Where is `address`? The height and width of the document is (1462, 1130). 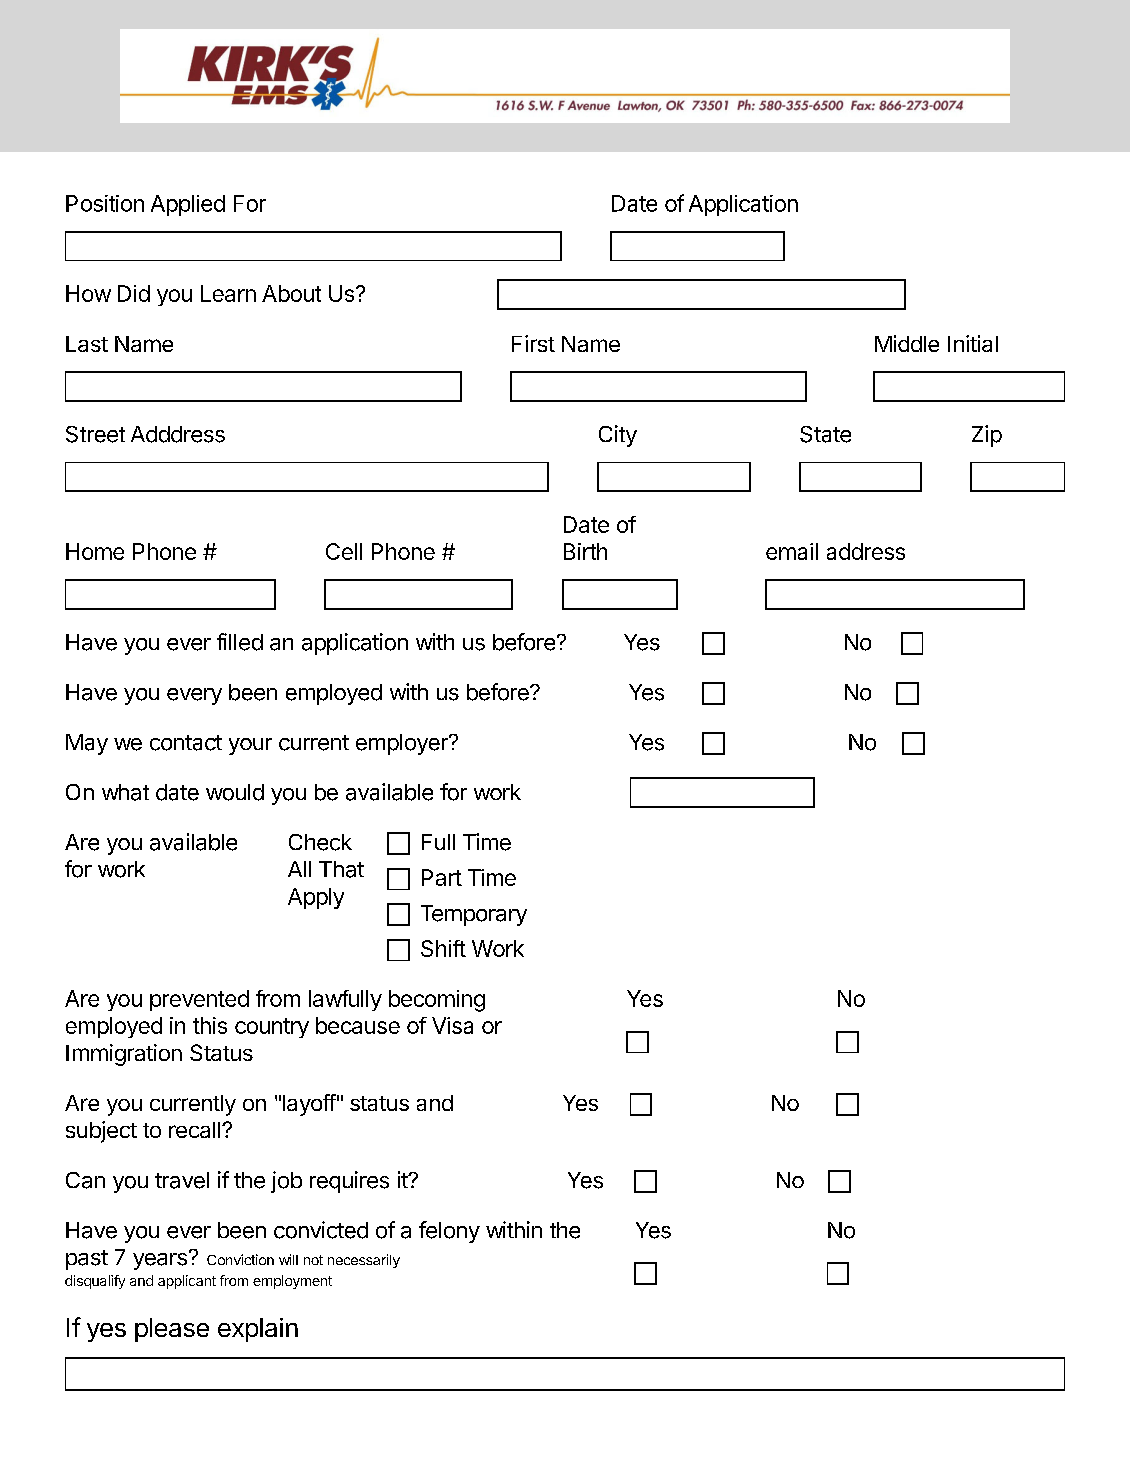
address is located at coordinates (866, 551).
